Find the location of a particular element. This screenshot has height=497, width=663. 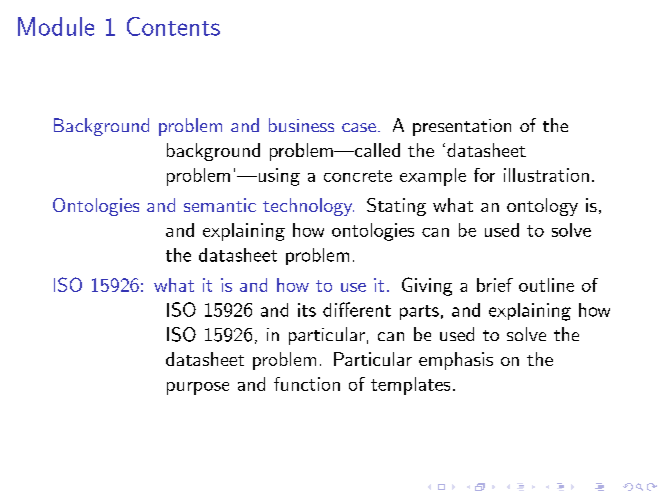

presentation is located at coordinates (462, 127).
